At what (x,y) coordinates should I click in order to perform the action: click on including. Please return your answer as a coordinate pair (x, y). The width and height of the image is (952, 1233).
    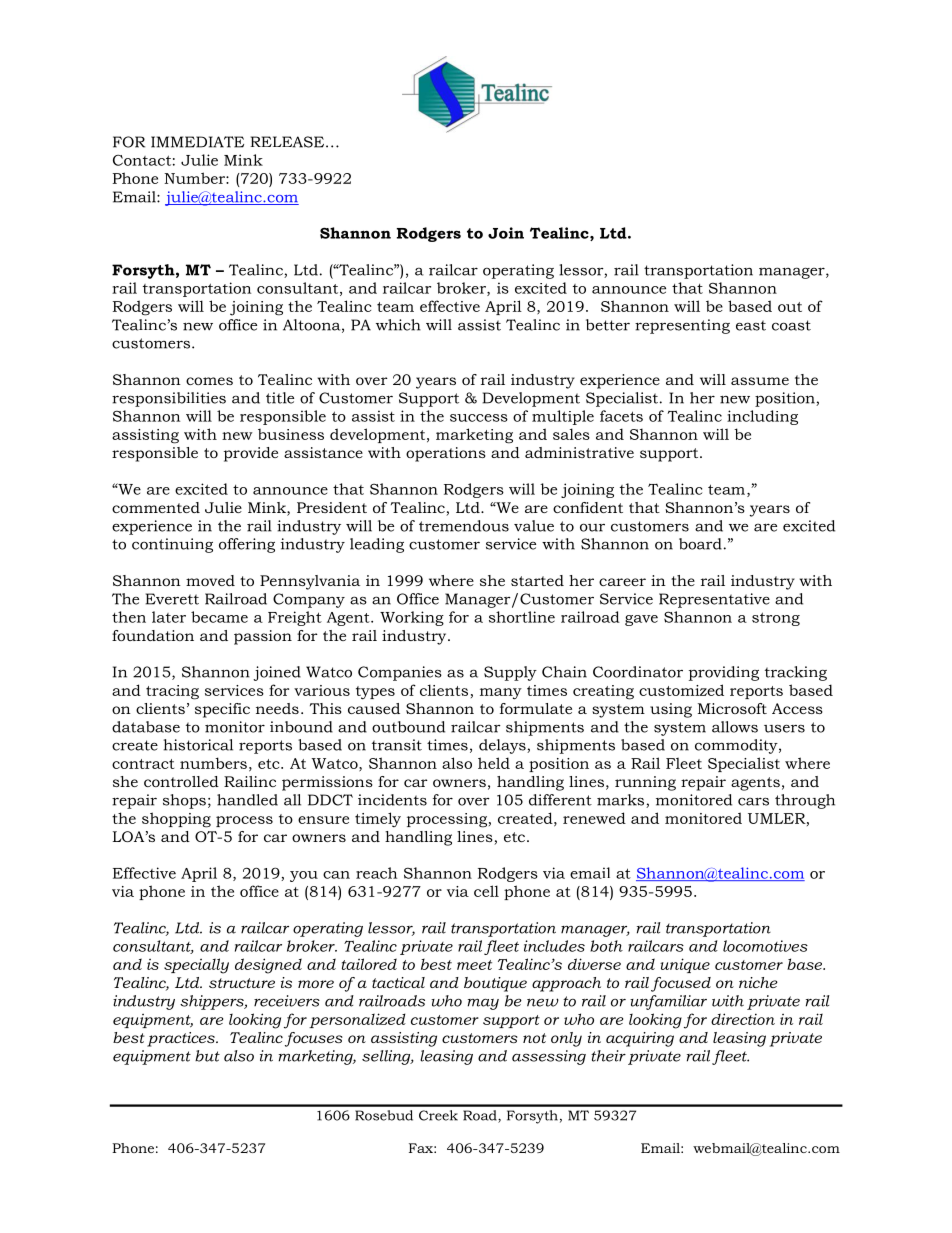
    Looking at the image, I should click on (762, 417).
